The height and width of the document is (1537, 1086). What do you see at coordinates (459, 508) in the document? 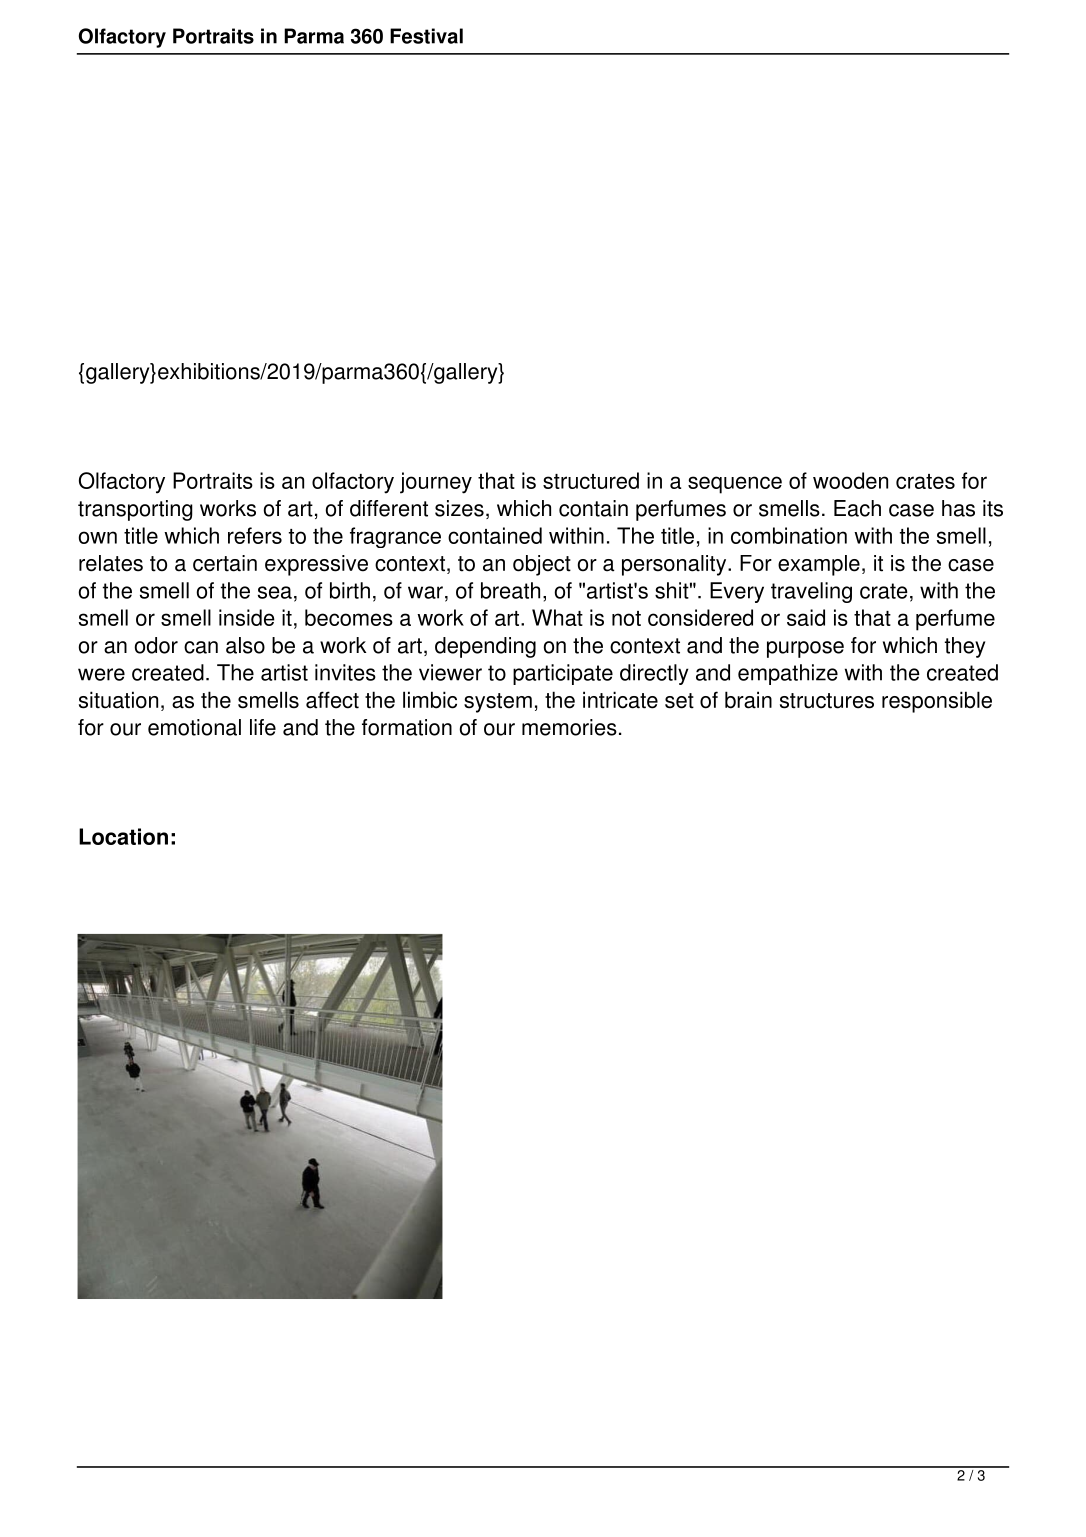
I see `sizes` at bounding box center [459, 508].
